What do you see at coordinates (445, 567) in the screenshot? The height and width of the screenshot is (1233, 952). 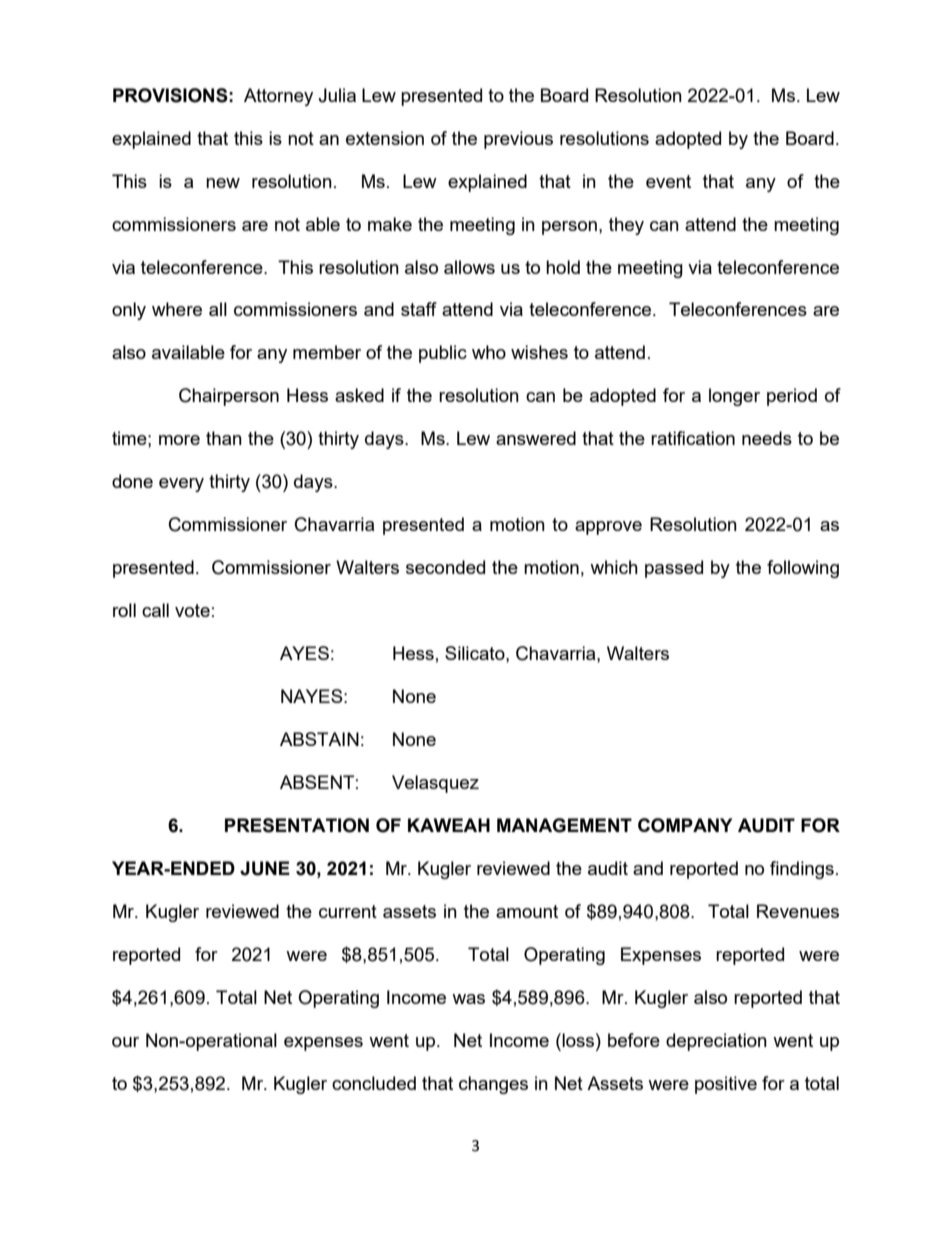 I see `seconded` at bounding box center [445, 567].
